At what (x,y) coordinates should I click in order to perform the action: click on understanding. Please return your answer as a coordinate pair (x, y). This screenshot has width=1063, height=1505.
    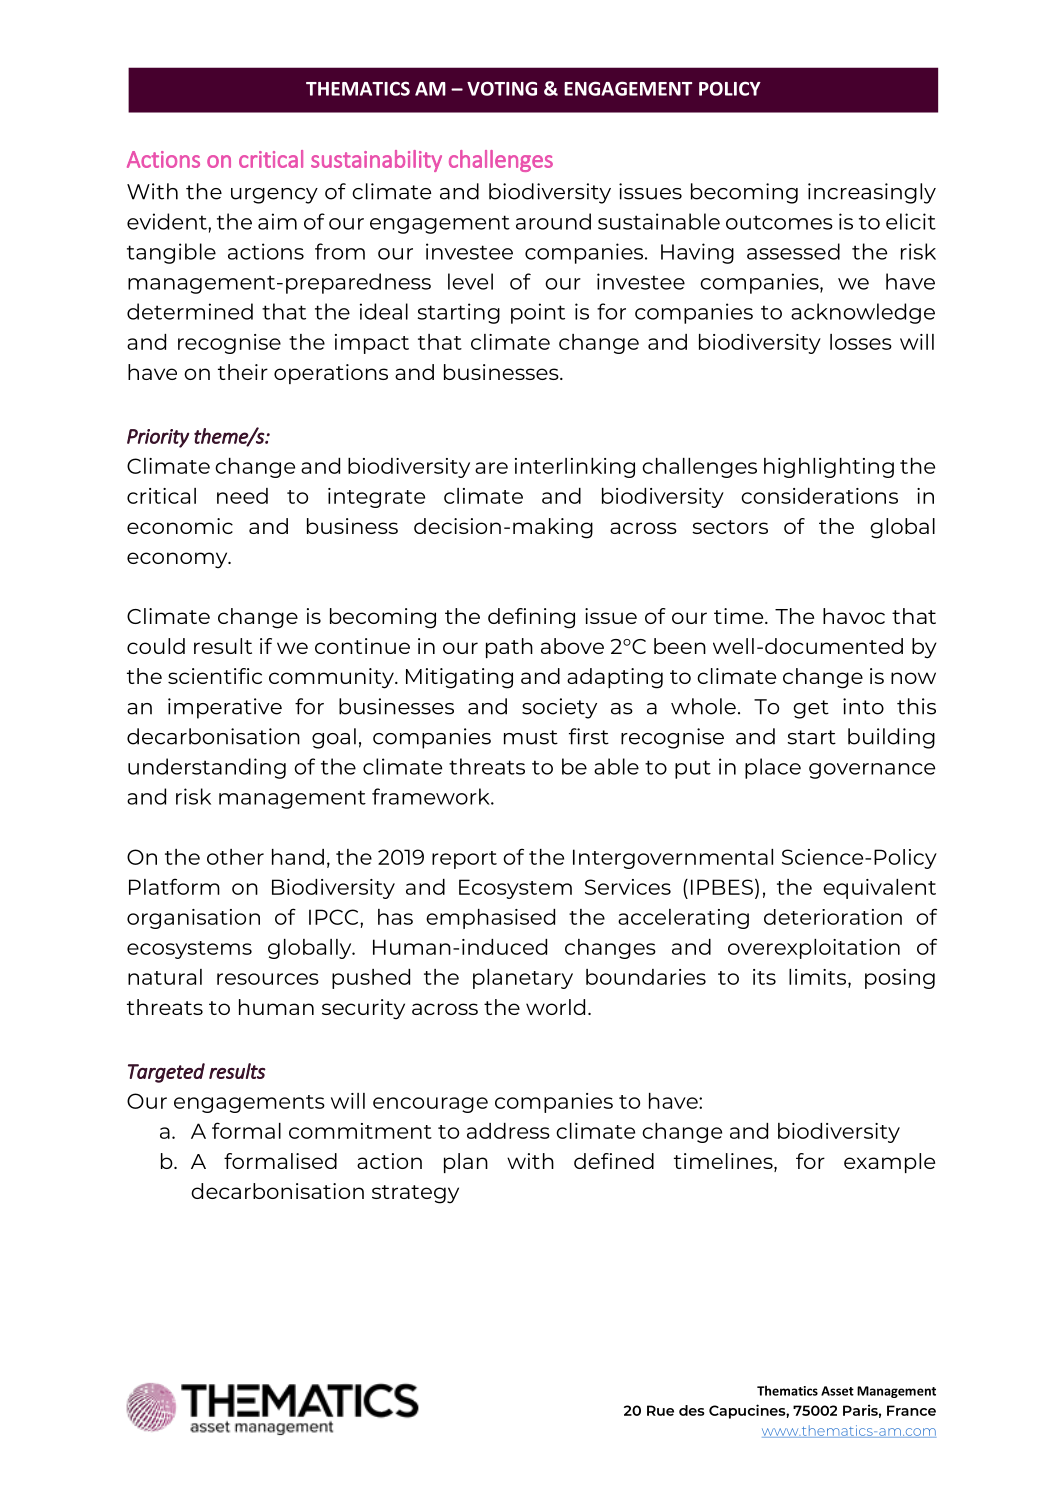
    Looking at the image, I should click on (207, 768).
